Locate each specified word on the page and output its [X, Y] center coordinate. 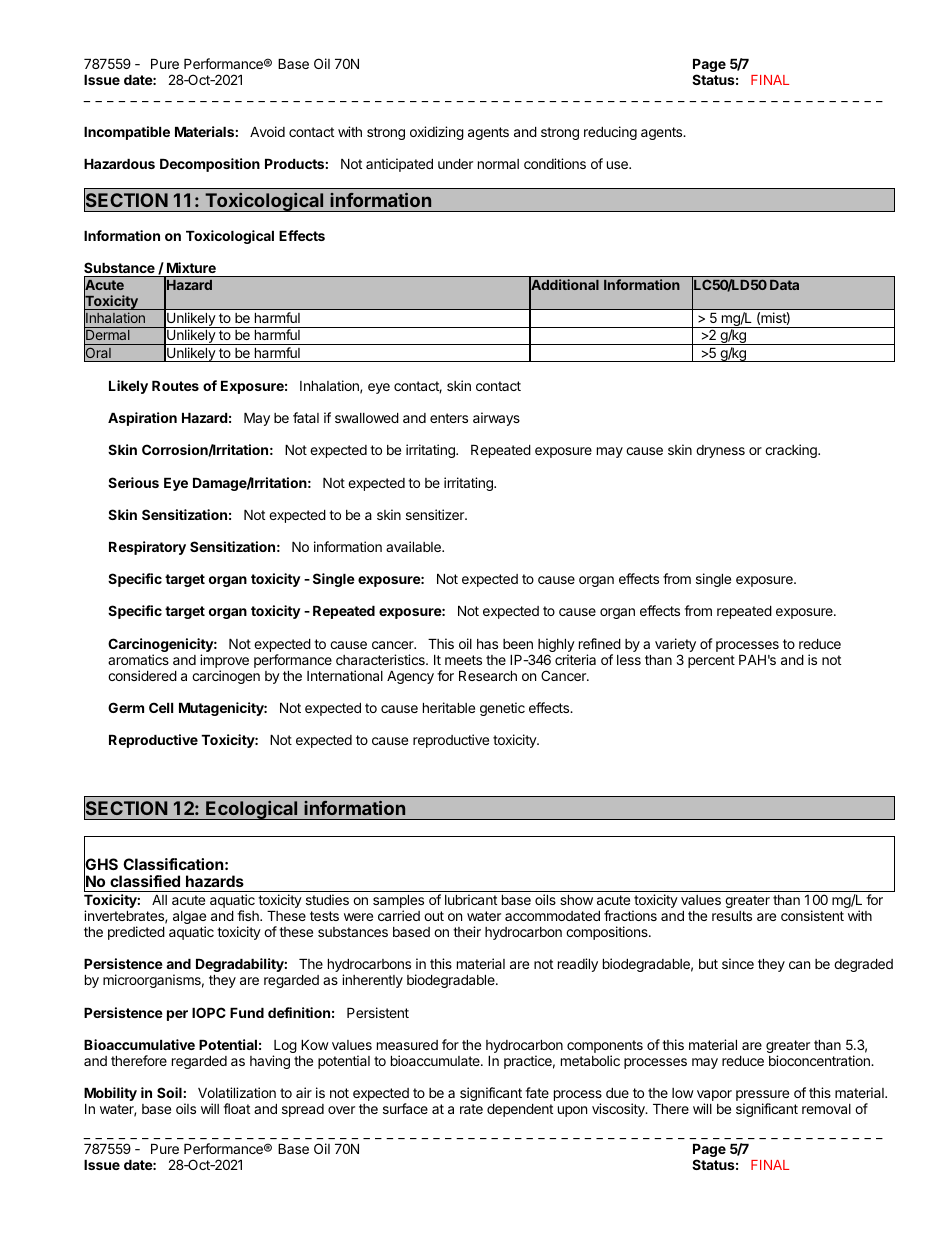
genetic [502, 709]
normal [498, 164]
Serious [133, 482]
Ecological [252, 810]
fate [537, 1092]
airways [496, 419]
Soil [169, 1092]
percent [711, 661]
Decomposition [210, 165]
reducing [610, 133]
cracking [792, 451]
